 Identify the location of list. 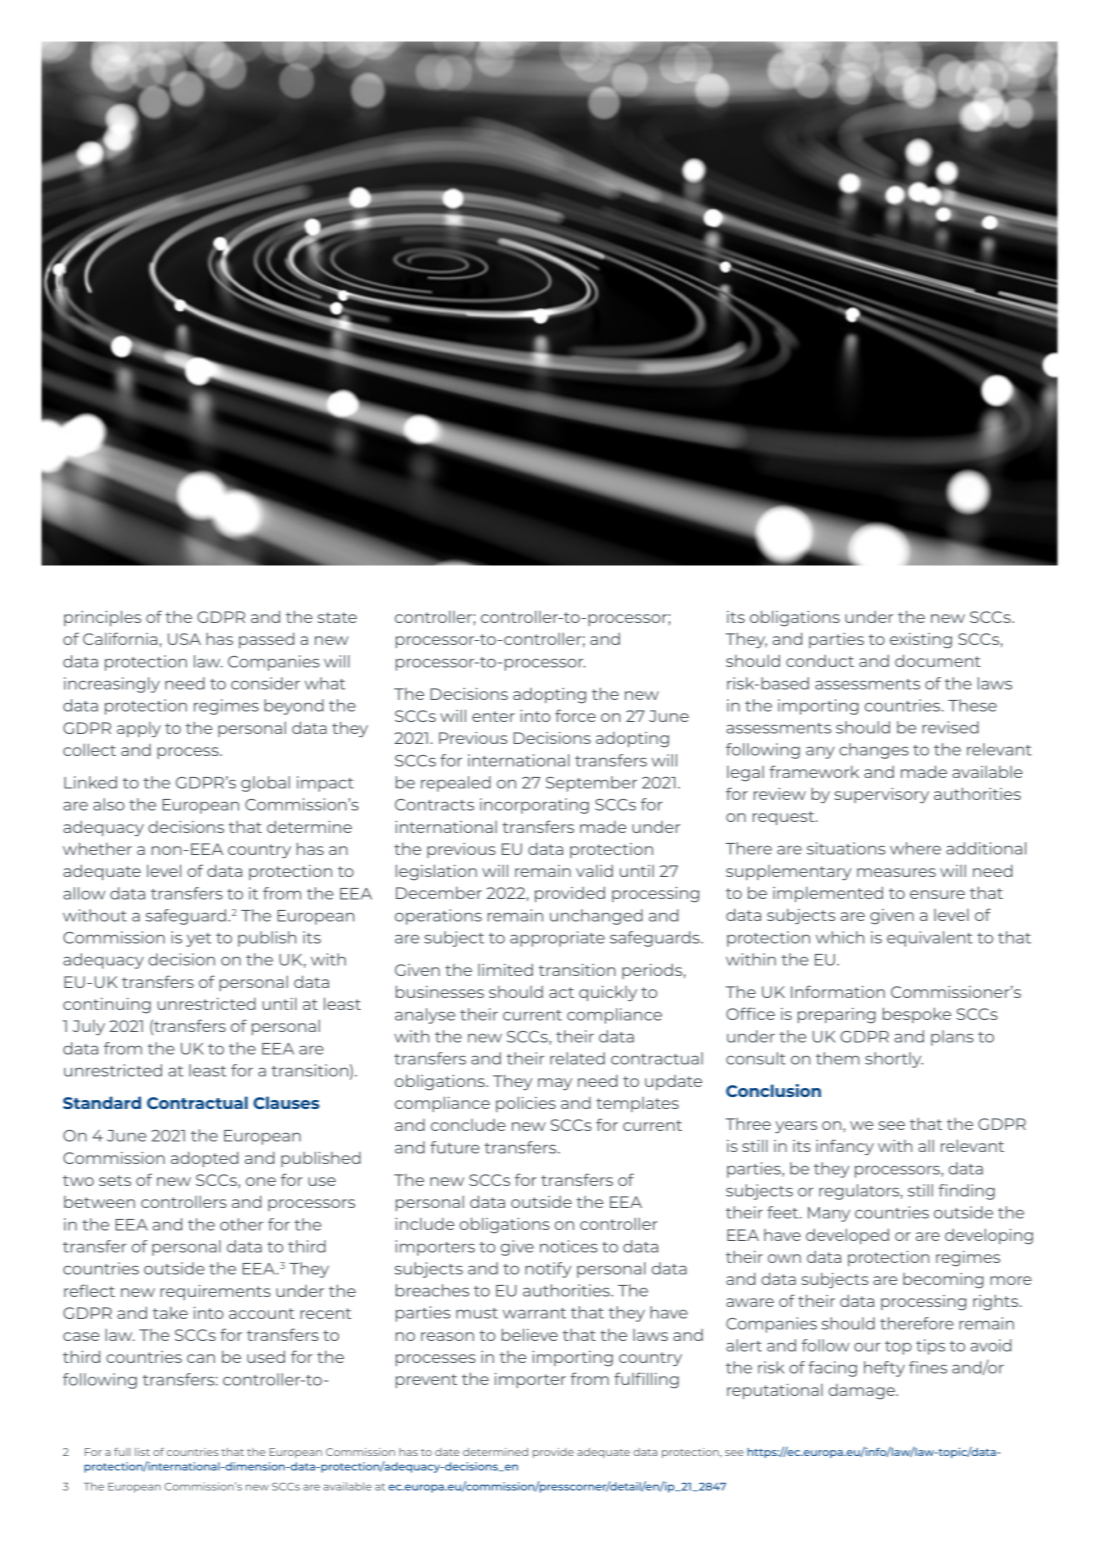
(142, 1452).
